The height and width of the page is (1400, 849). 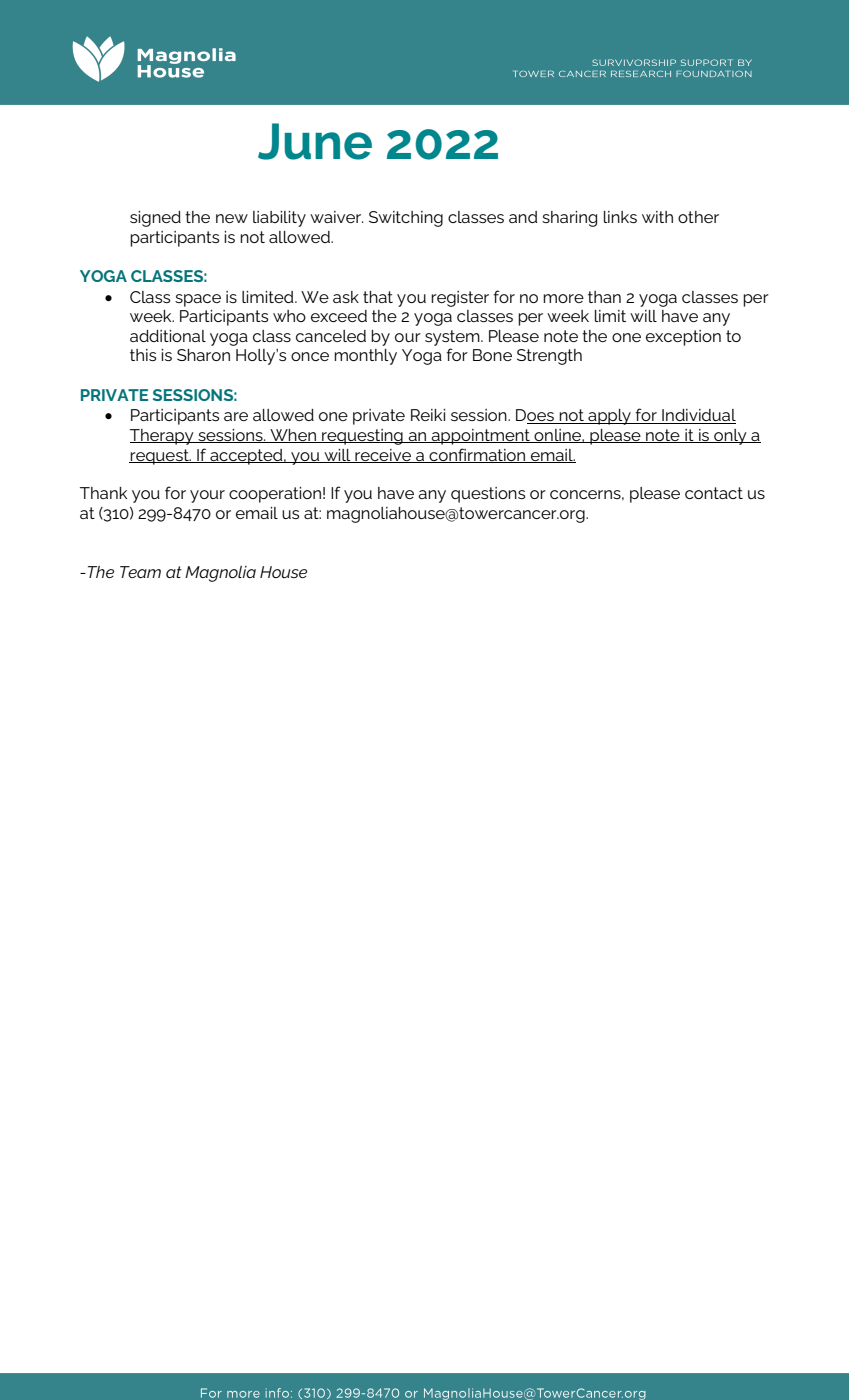 I want to click on system, so click(x=453, y=338).
